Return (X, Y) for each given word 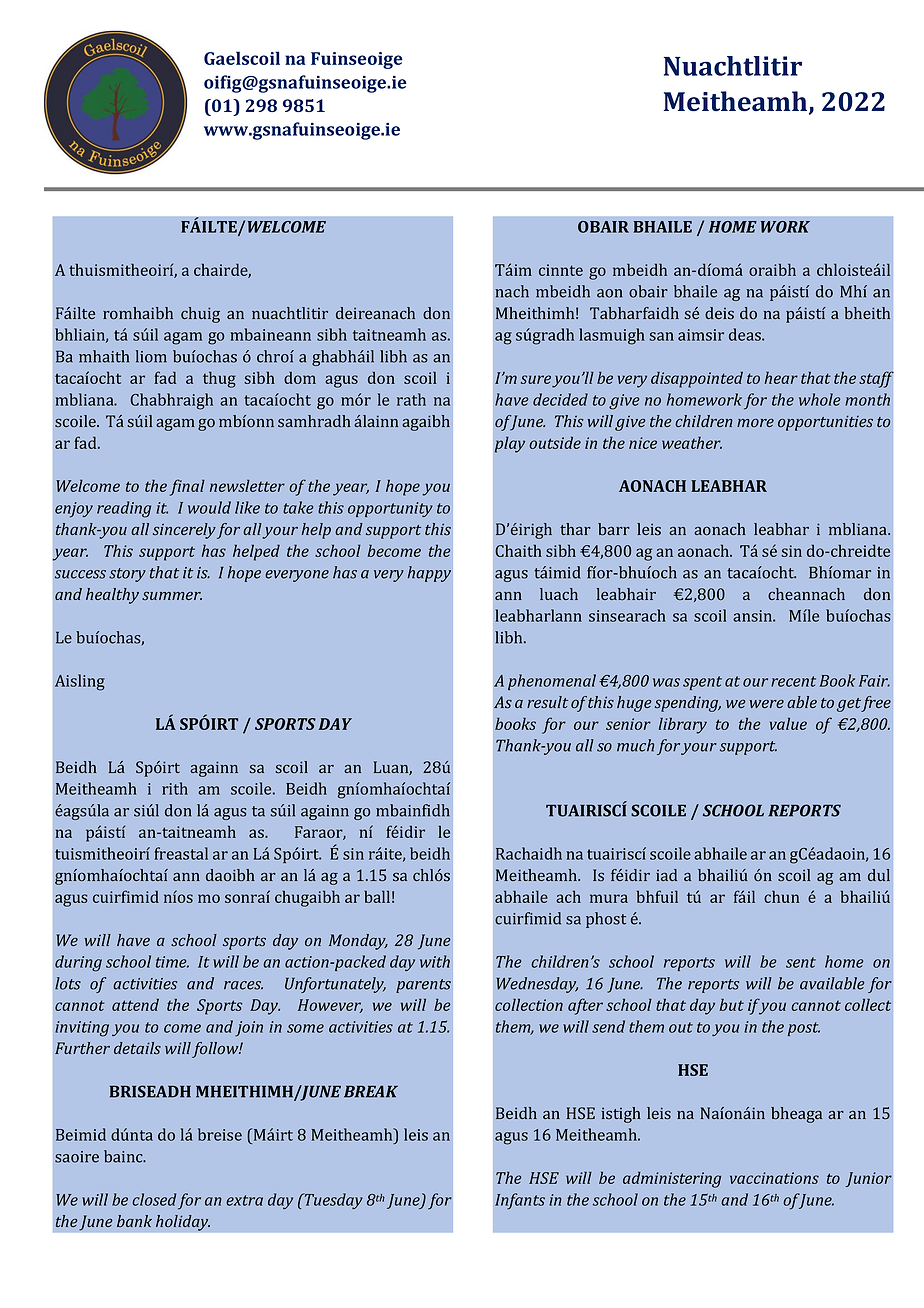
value (788, 723)
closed (154, 1199)
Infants (520, 1201)
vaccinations (774, 1178)
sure (536, 379)
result (547, 702)
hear (781, 378)
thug (219, 379)
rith (175, 788)
